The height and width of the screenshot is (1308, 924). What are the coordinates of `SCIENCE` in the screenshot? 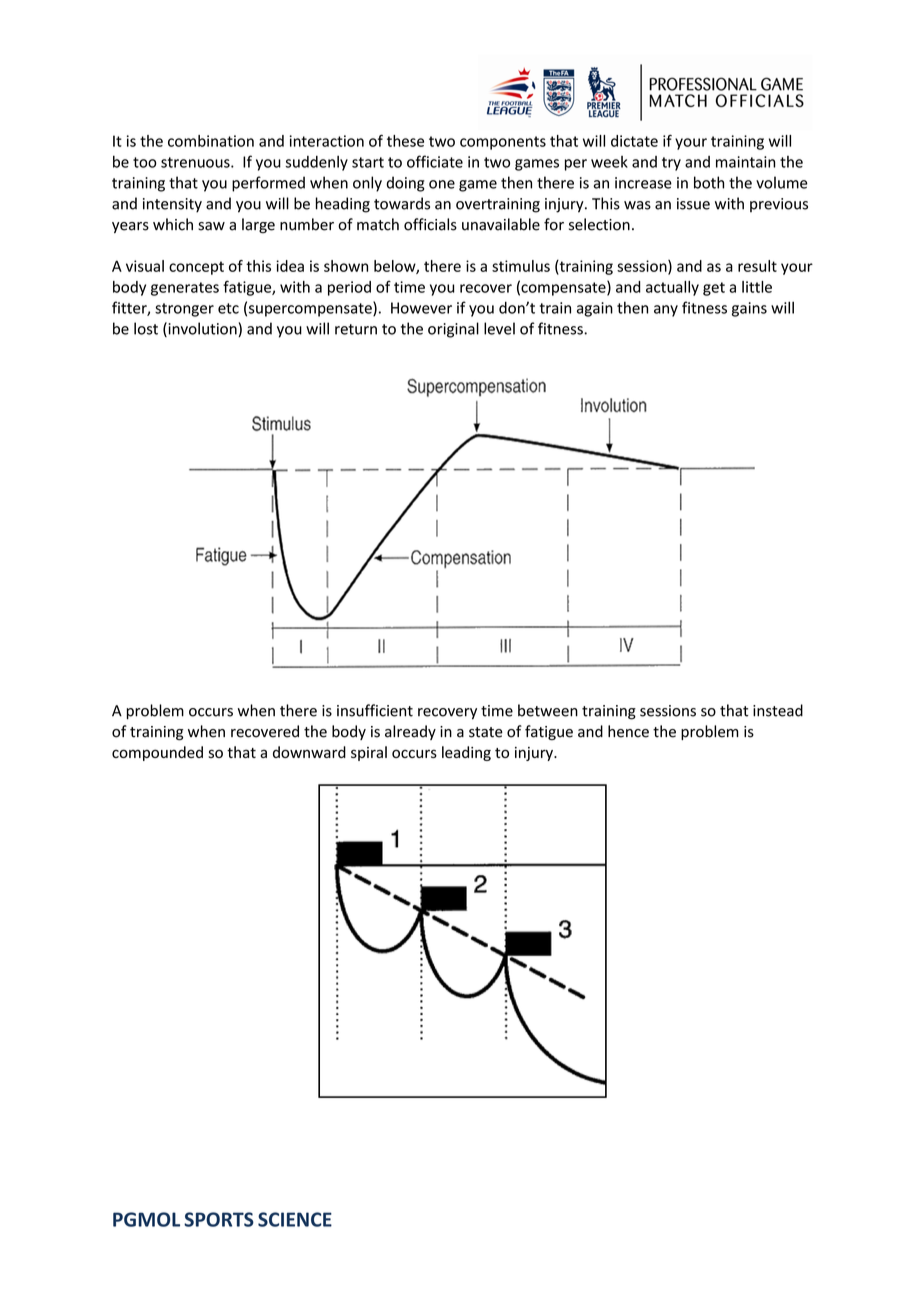 It's located at (295, 1219).
